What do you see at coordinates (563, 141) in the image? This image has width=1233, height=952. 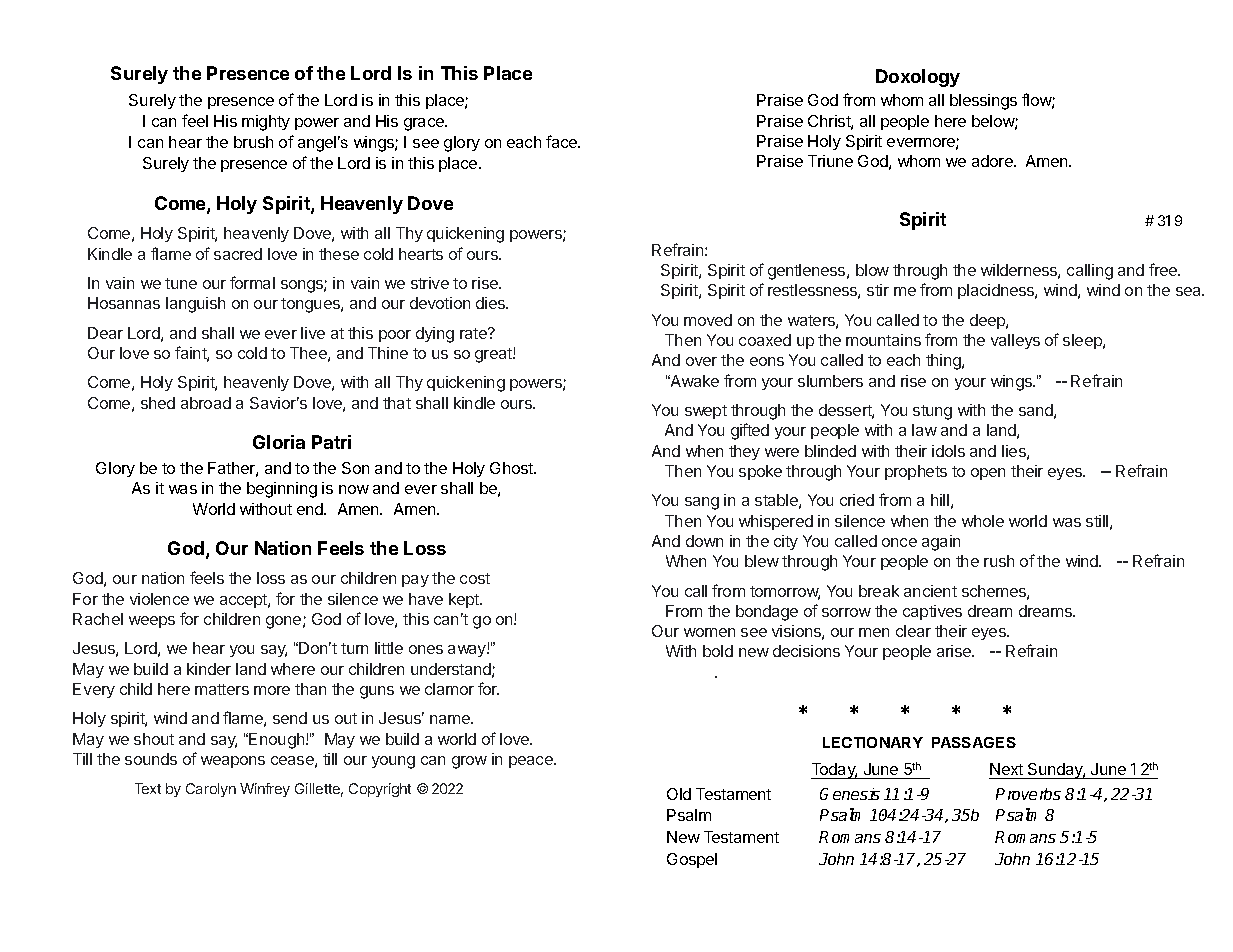 I see `face` at bounding box center [563, 141].
